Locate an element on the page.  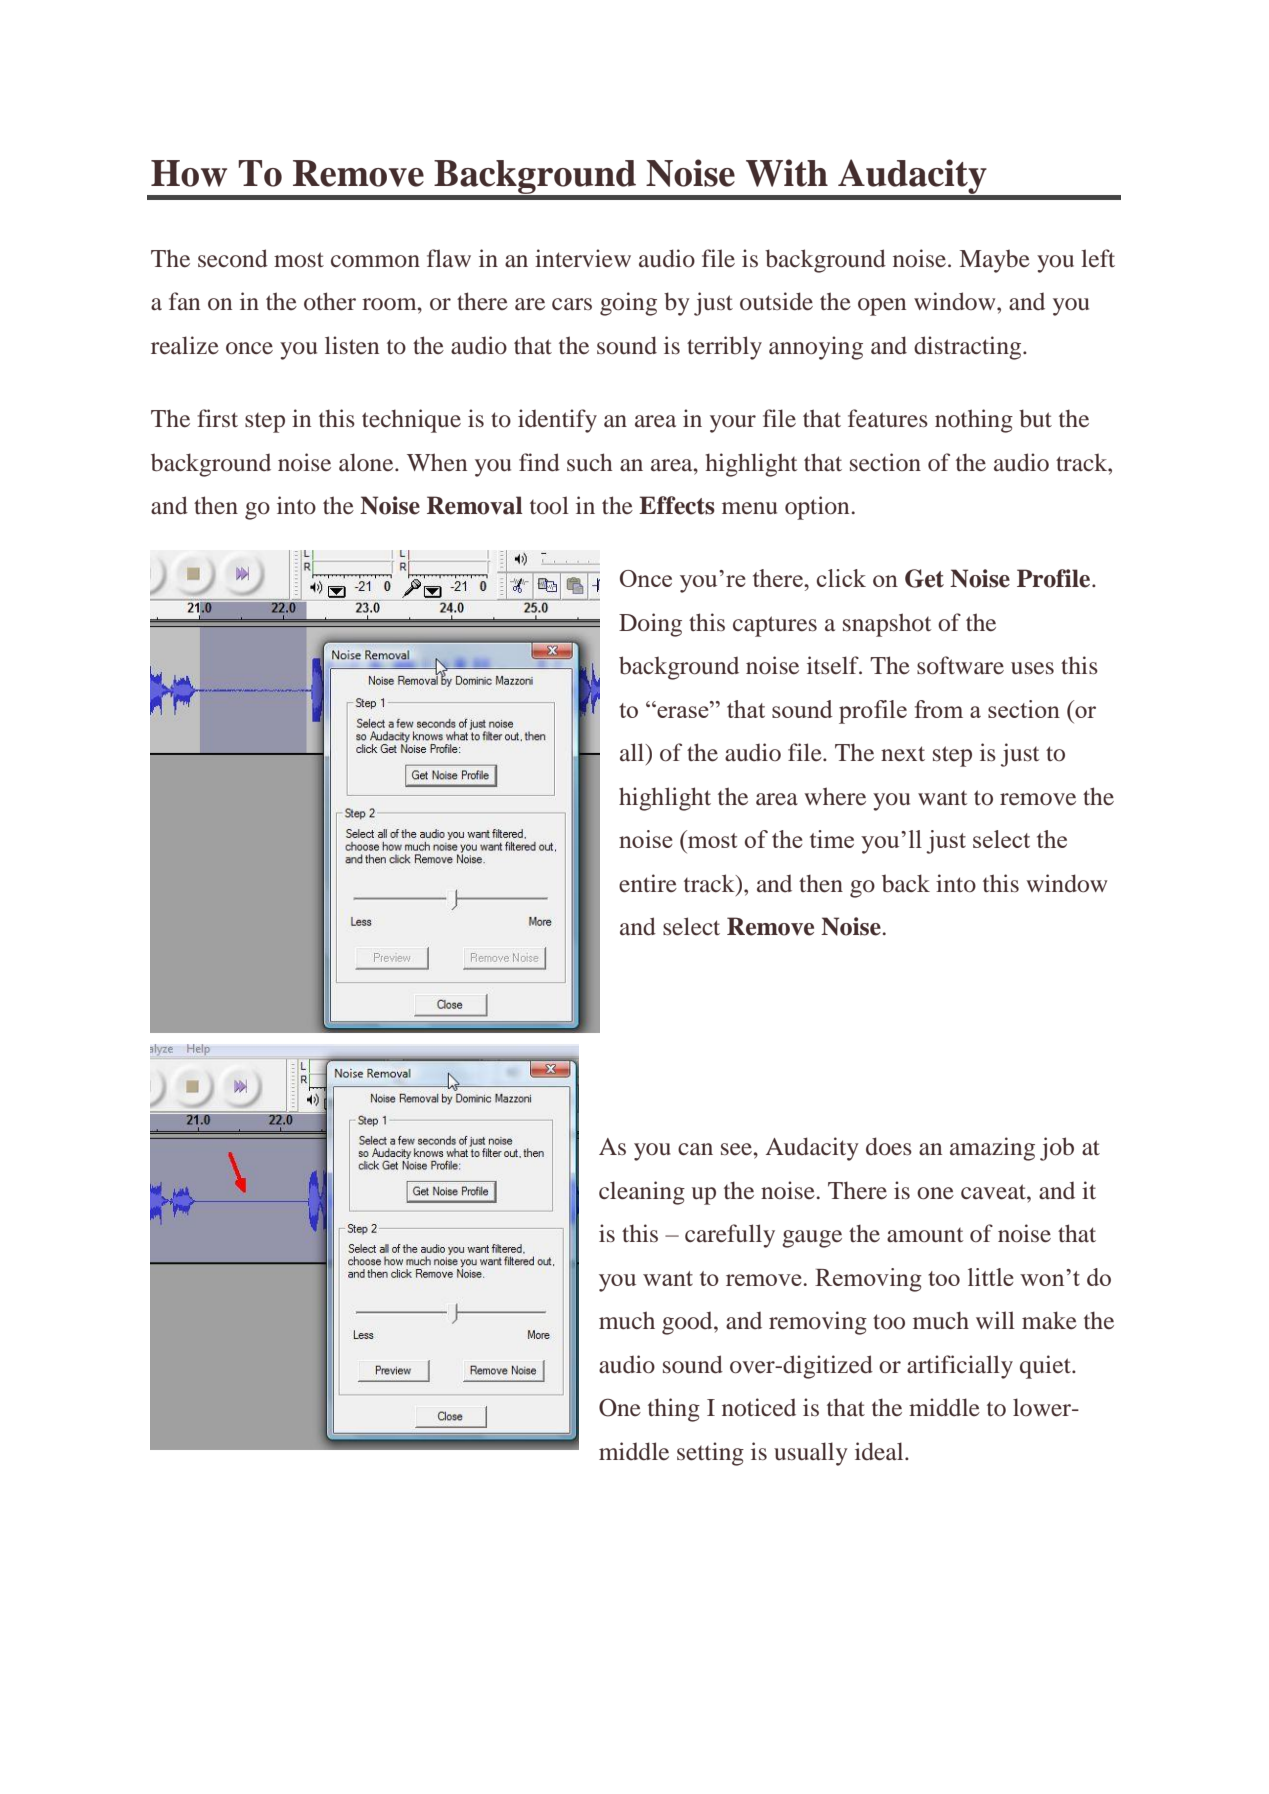
entire is located at coordinates (648, 883).
